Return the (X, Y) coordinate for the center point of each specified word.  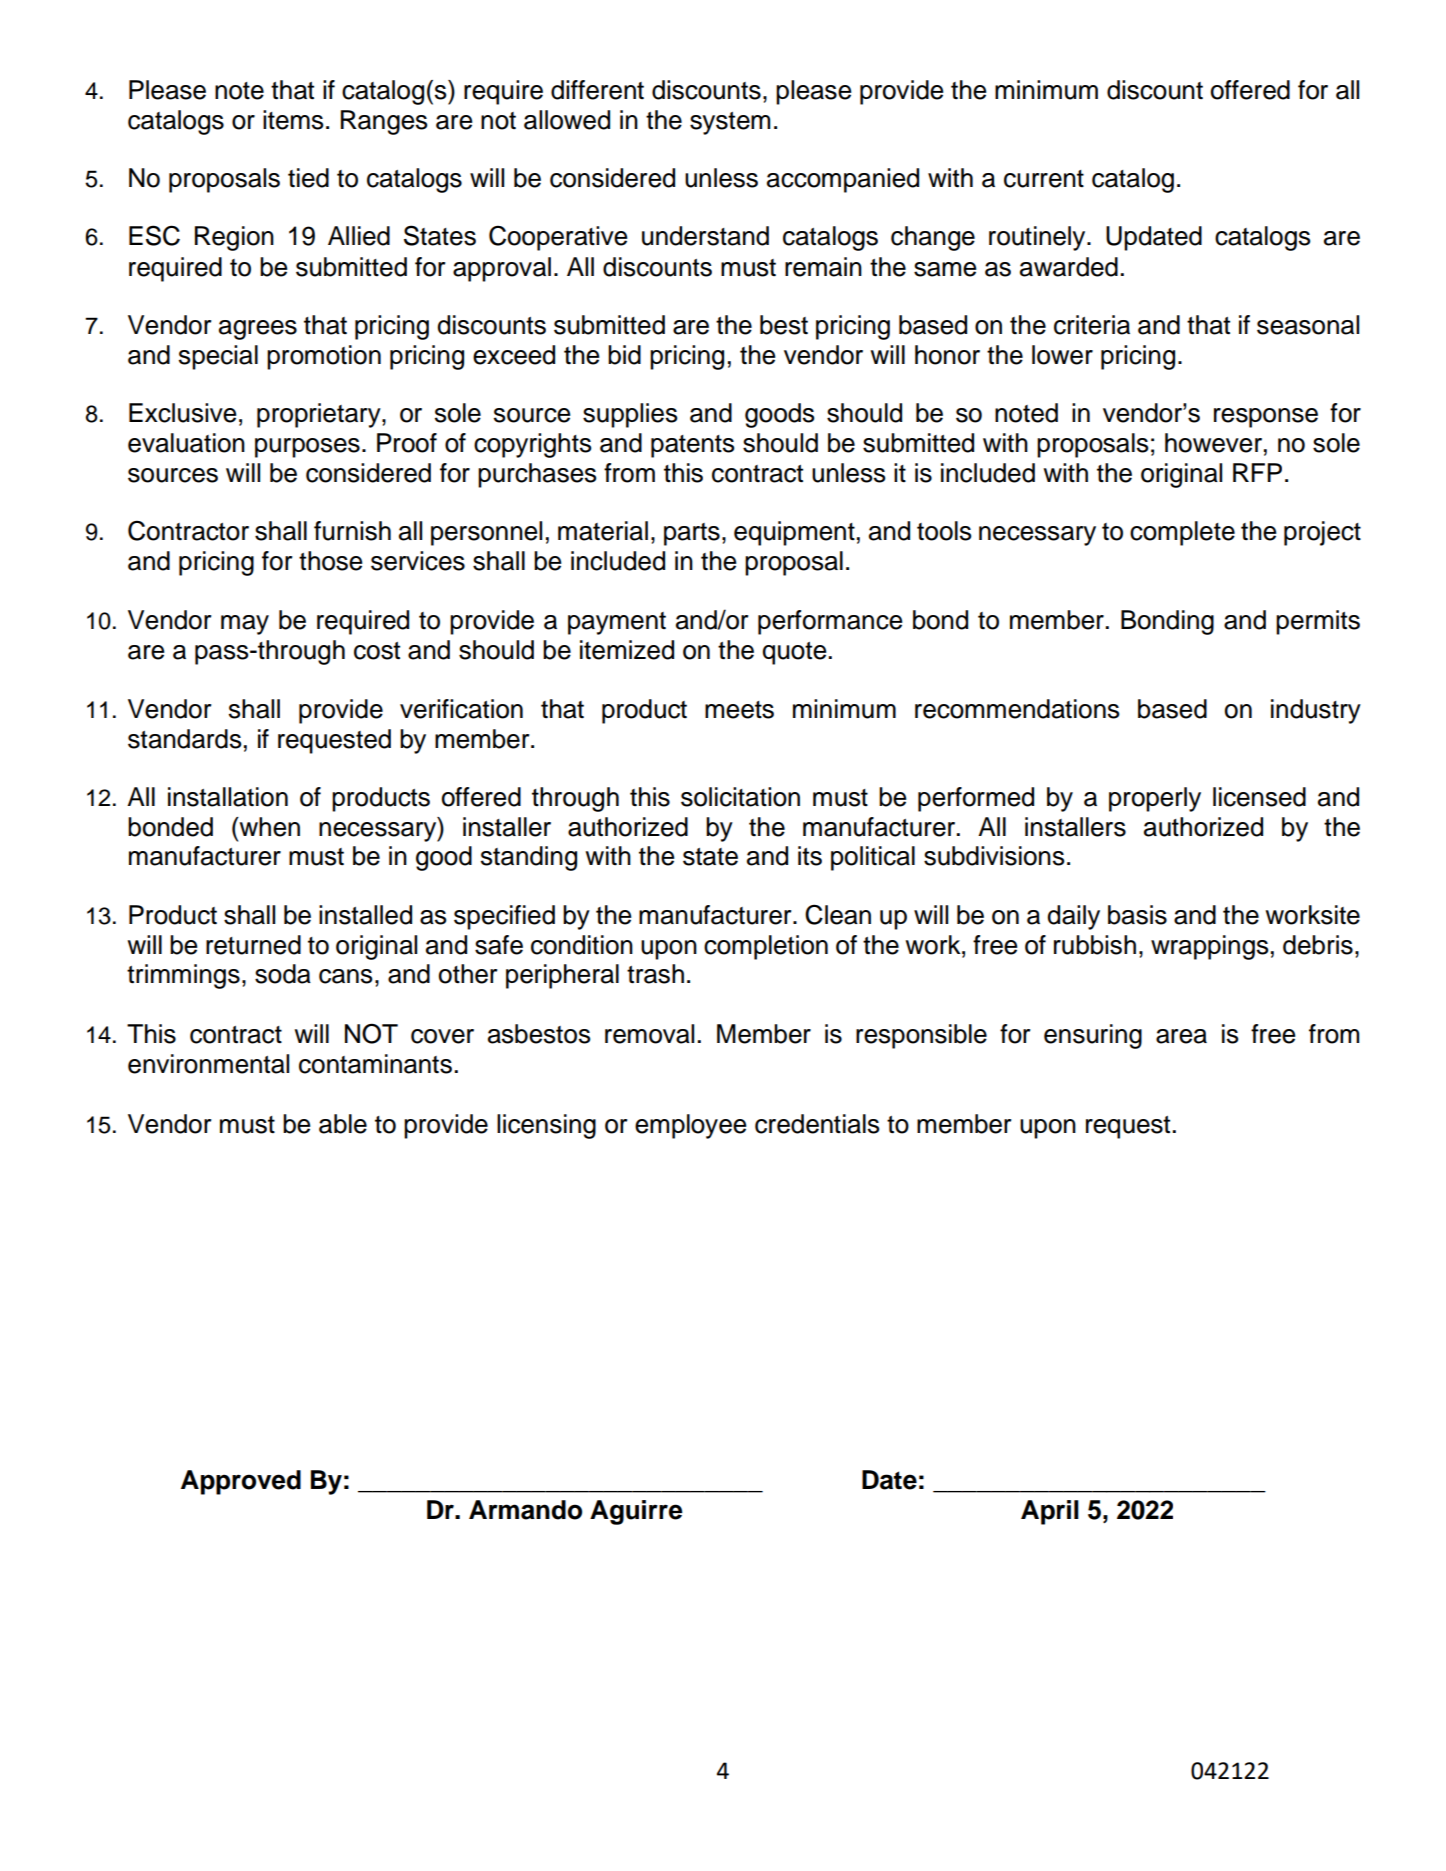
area (1181, 1036)
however (1215, 443)
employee (690, 1126)
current (1044, 179)
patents (693, 446)
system (730, 123)
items (293, 120)
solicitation (740, 797)
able (343, 1124)
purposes (307, 448)
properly (1155, 799)
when (268, 827)
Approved (241, 1482)
